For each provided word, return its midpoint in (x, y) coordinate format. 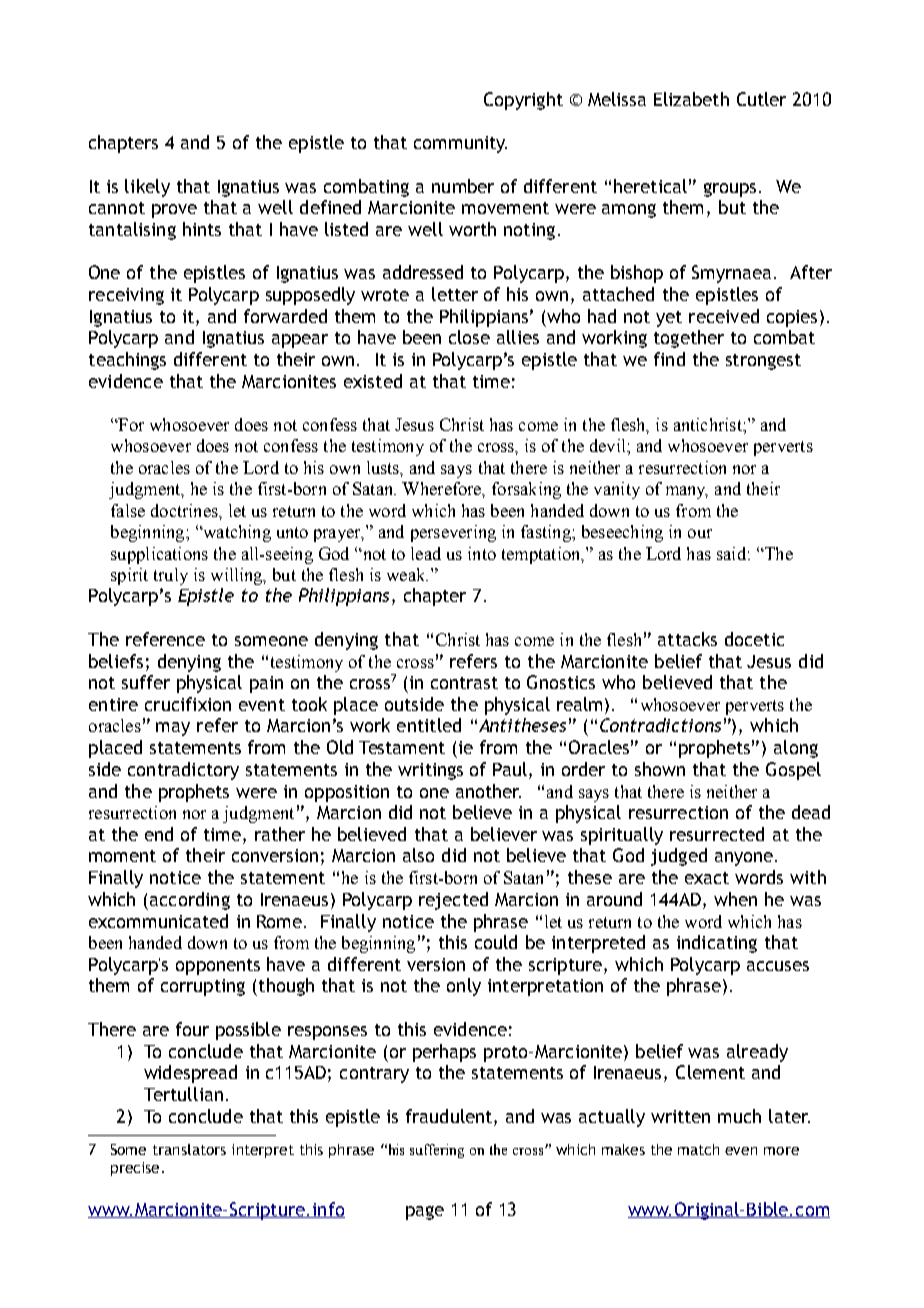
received (724, 316)
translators (189, 1149)
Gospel (793, 771)
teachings (127, 361)
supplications (159, 555)
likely (147, 188)
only (464, 987)
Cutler (761, 99)
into (482, 553)
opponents (218, 967)
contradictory (183, 771)
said (731, 553)
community (460, 144)
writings (430, 771)
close (469, 337)
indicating (717, 944)
